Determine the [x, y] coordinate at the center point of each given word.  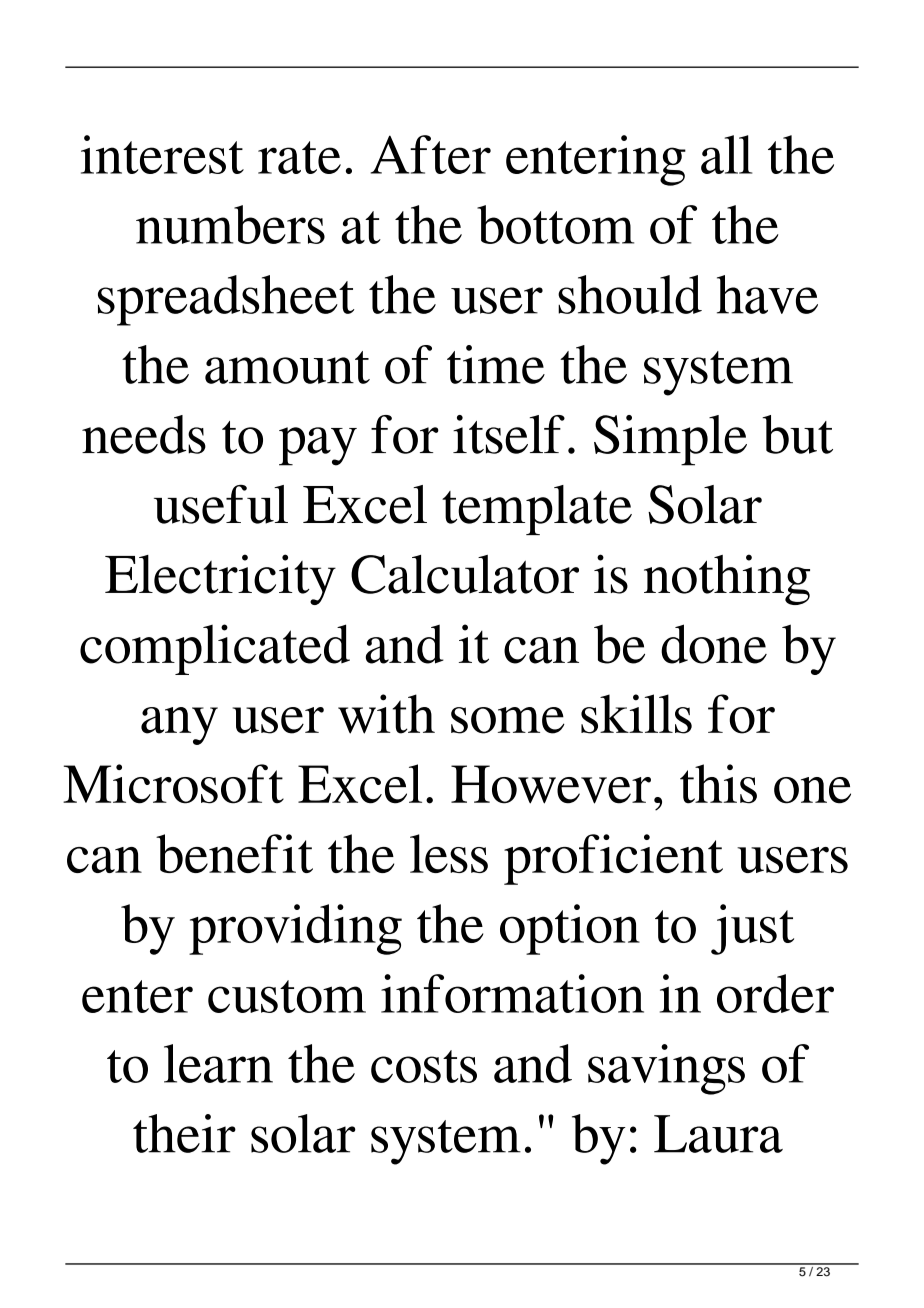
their [184, 1133]
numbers [230, 224]
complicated [215, 649]
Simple [670, 440]
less [449, 853]
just [752, 929]
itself [509, 434]
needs [144, 434]
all [726, 154]
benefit [234, 853]
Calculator [465, 574]
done [714, 644]
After [430, 154]
